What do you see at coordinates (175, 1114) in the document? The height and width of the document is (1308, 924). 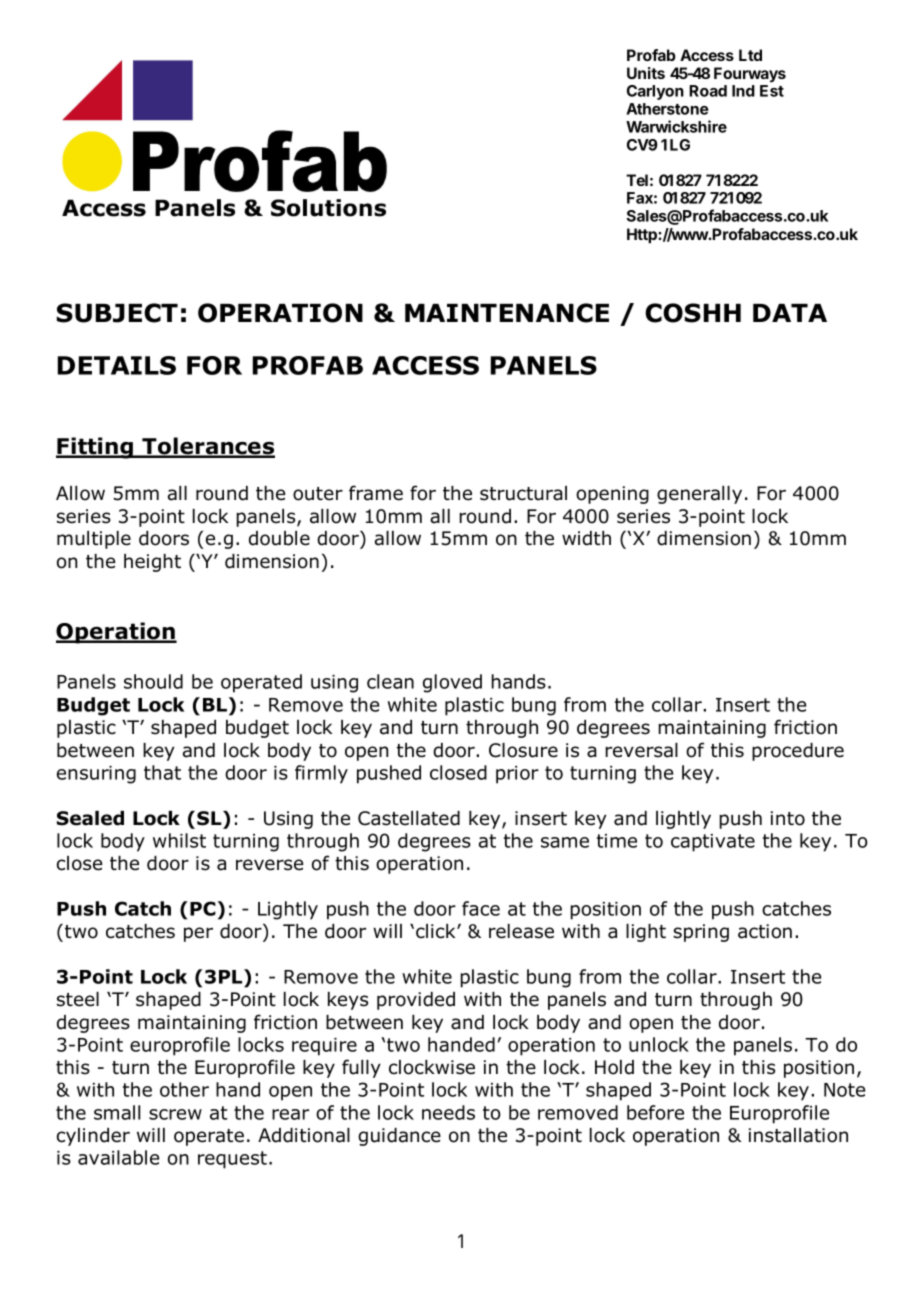 I see `screw` at bounding box center [175, 1114].
